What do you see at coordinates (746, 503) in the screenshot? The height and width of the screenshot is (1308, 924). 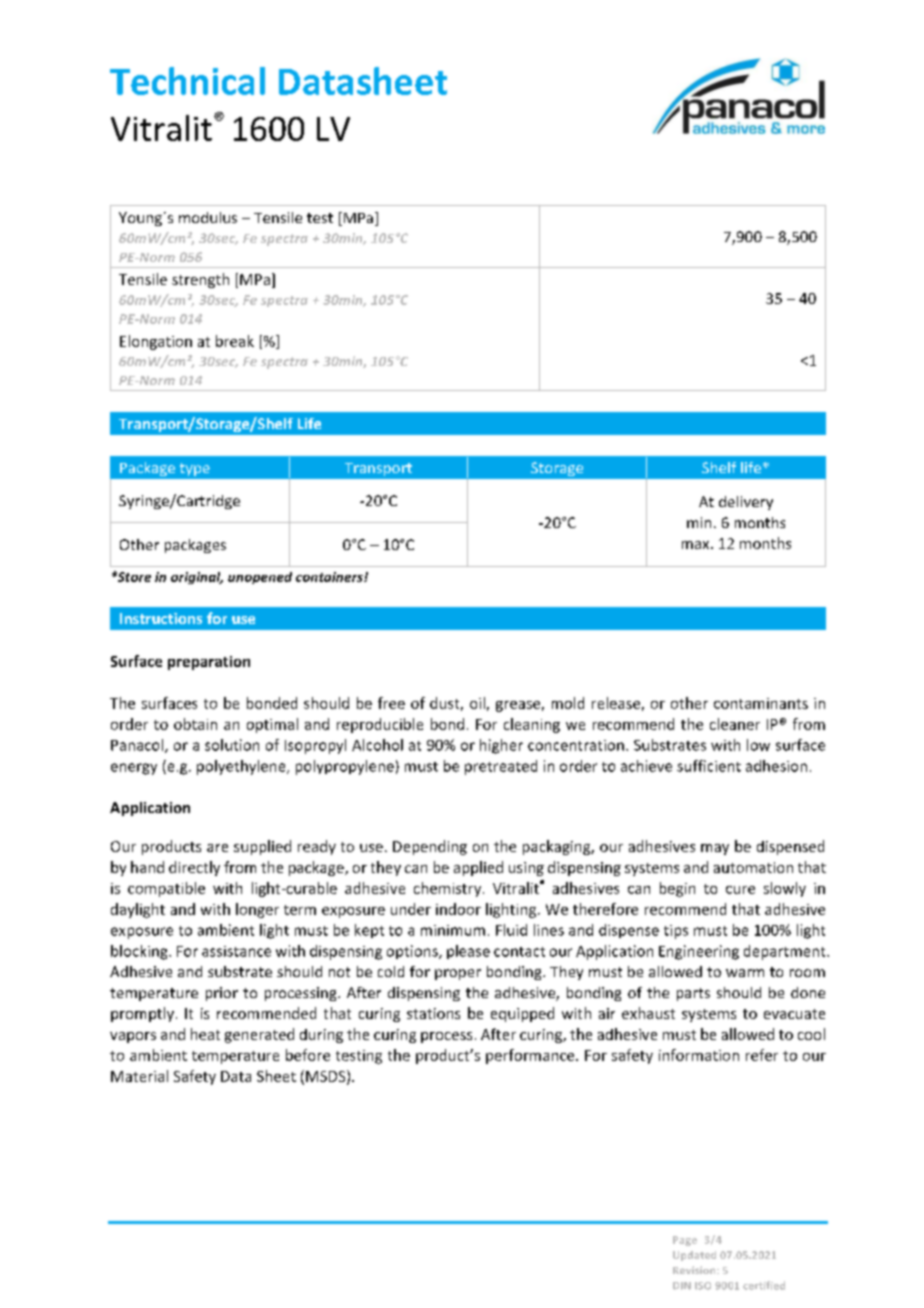 I see `delivery` at bounding box center [746, 503].
